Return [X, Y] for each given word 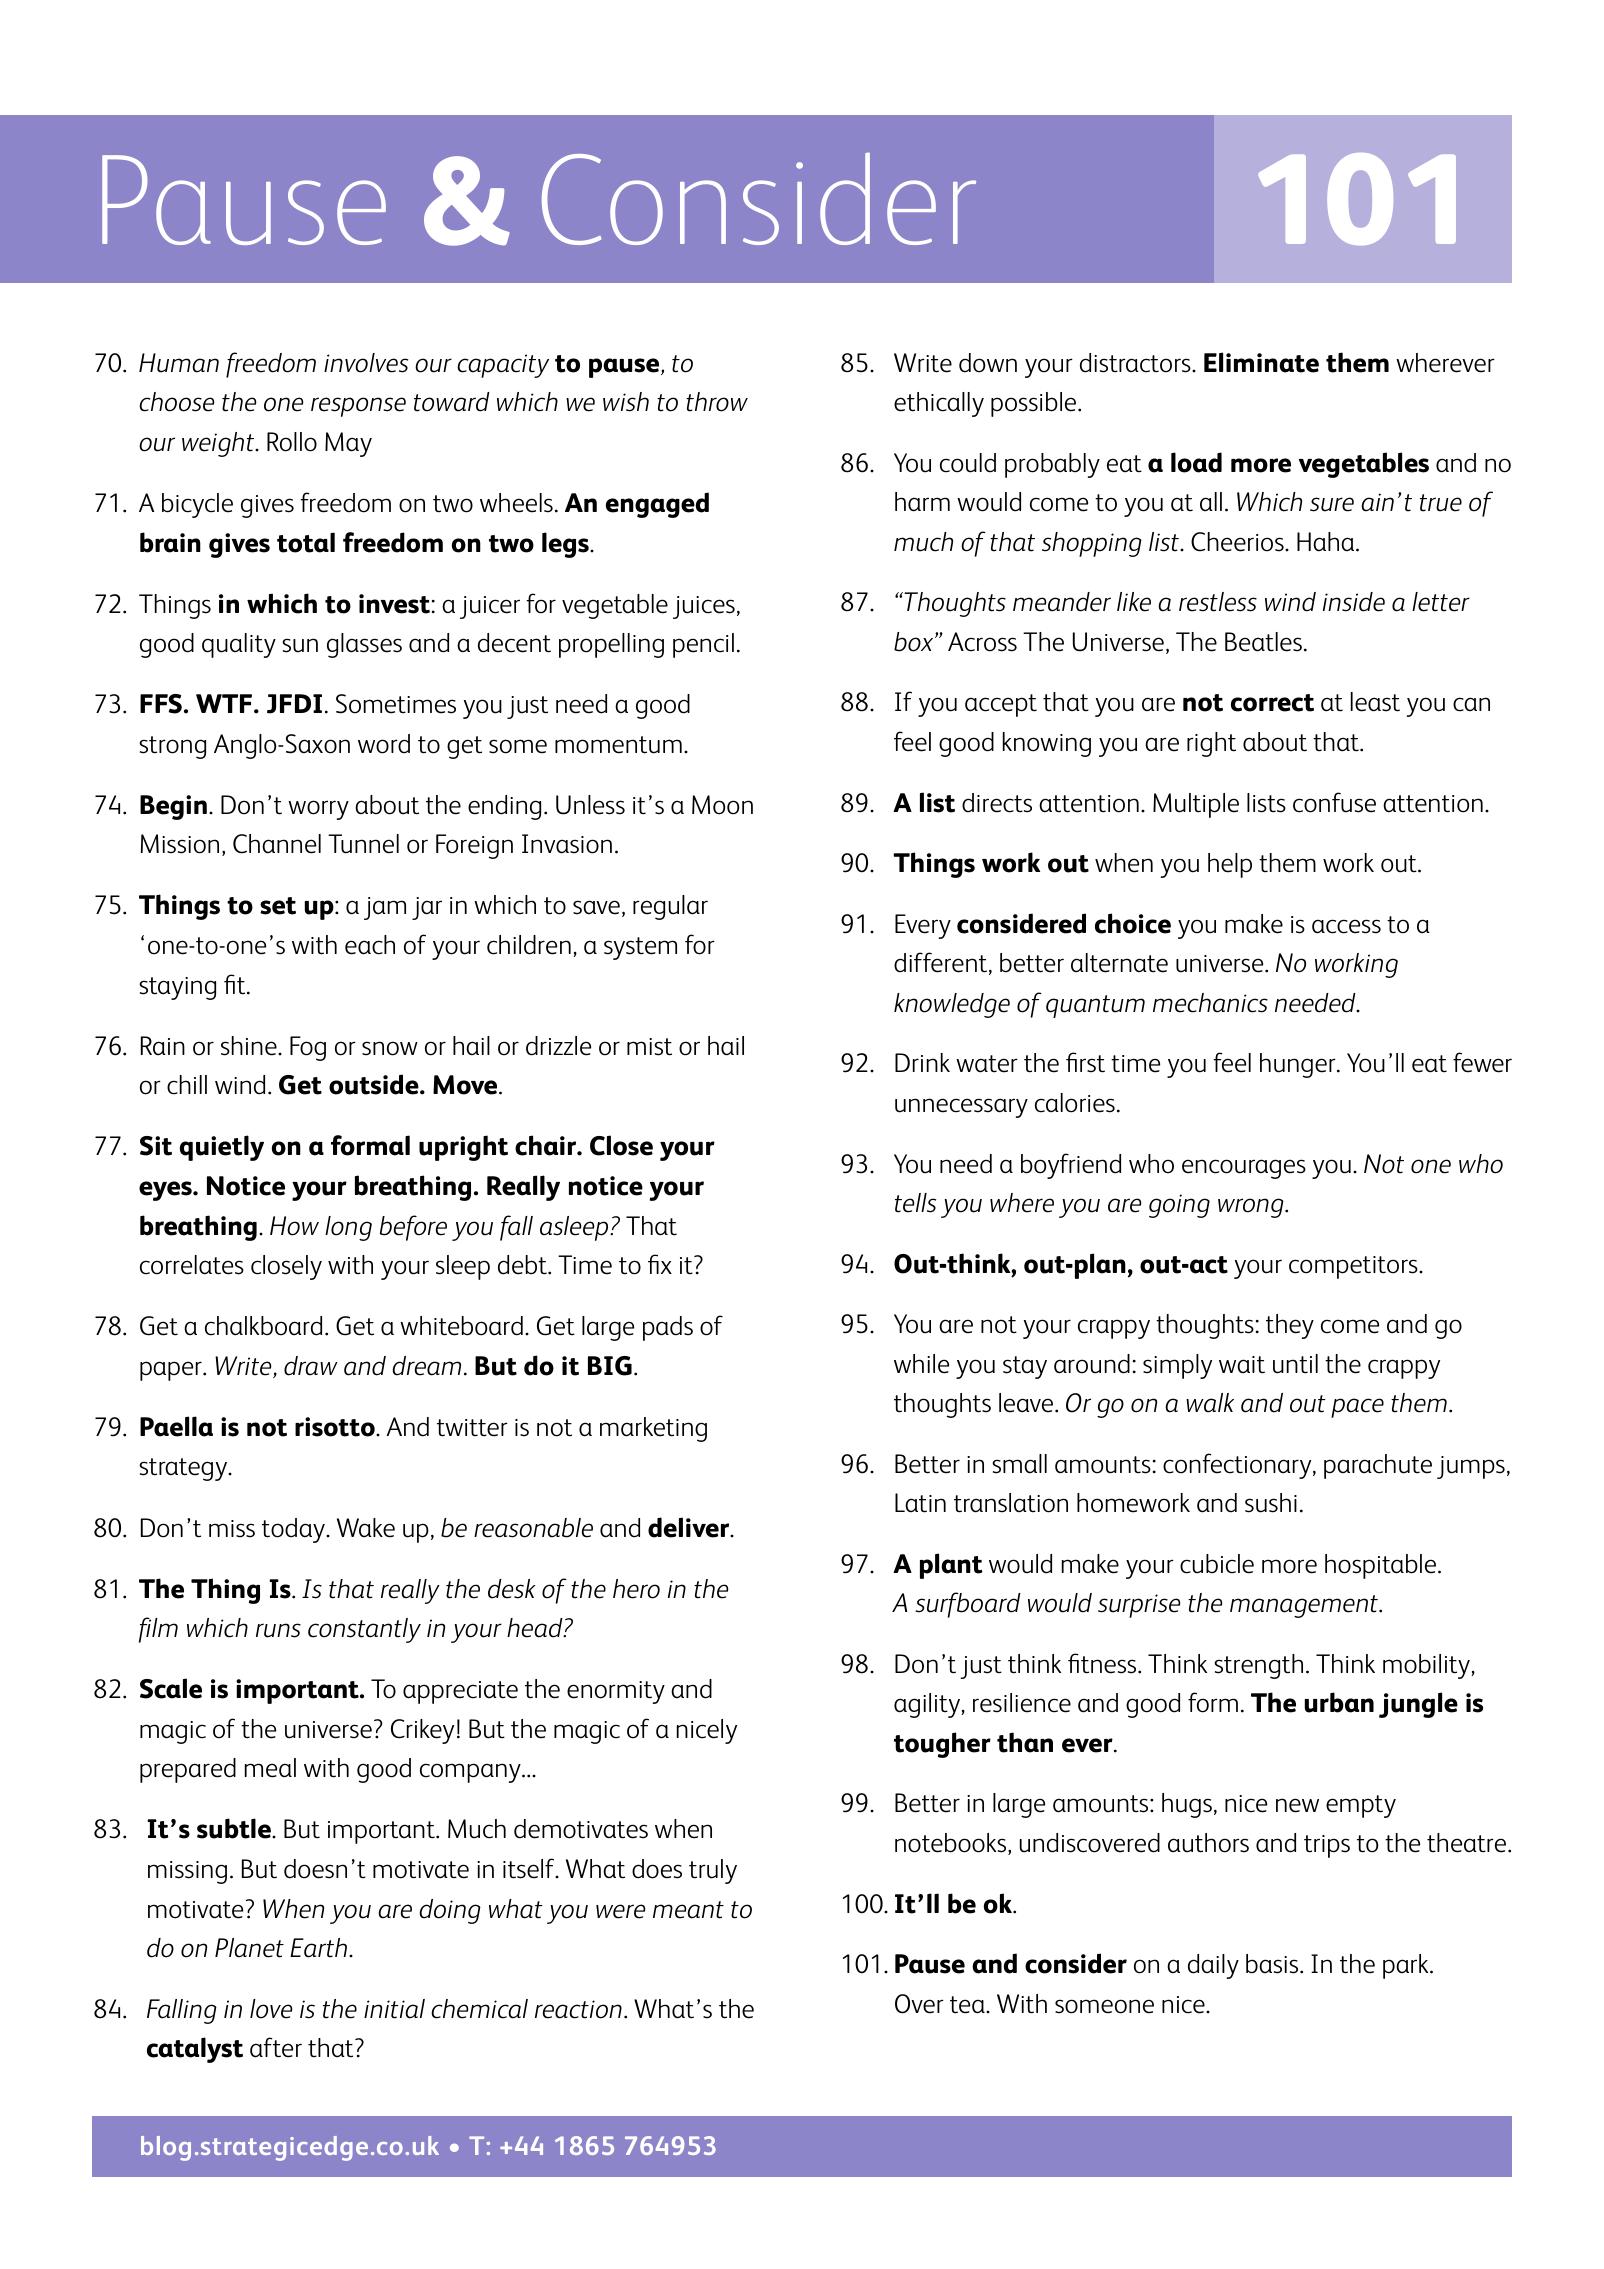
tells [915, 1203]
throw [717, 402]
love [271, 2009]
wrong [1252, 1208]
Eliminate [1261, 362]
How [294, 1226]
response [358, 407]
